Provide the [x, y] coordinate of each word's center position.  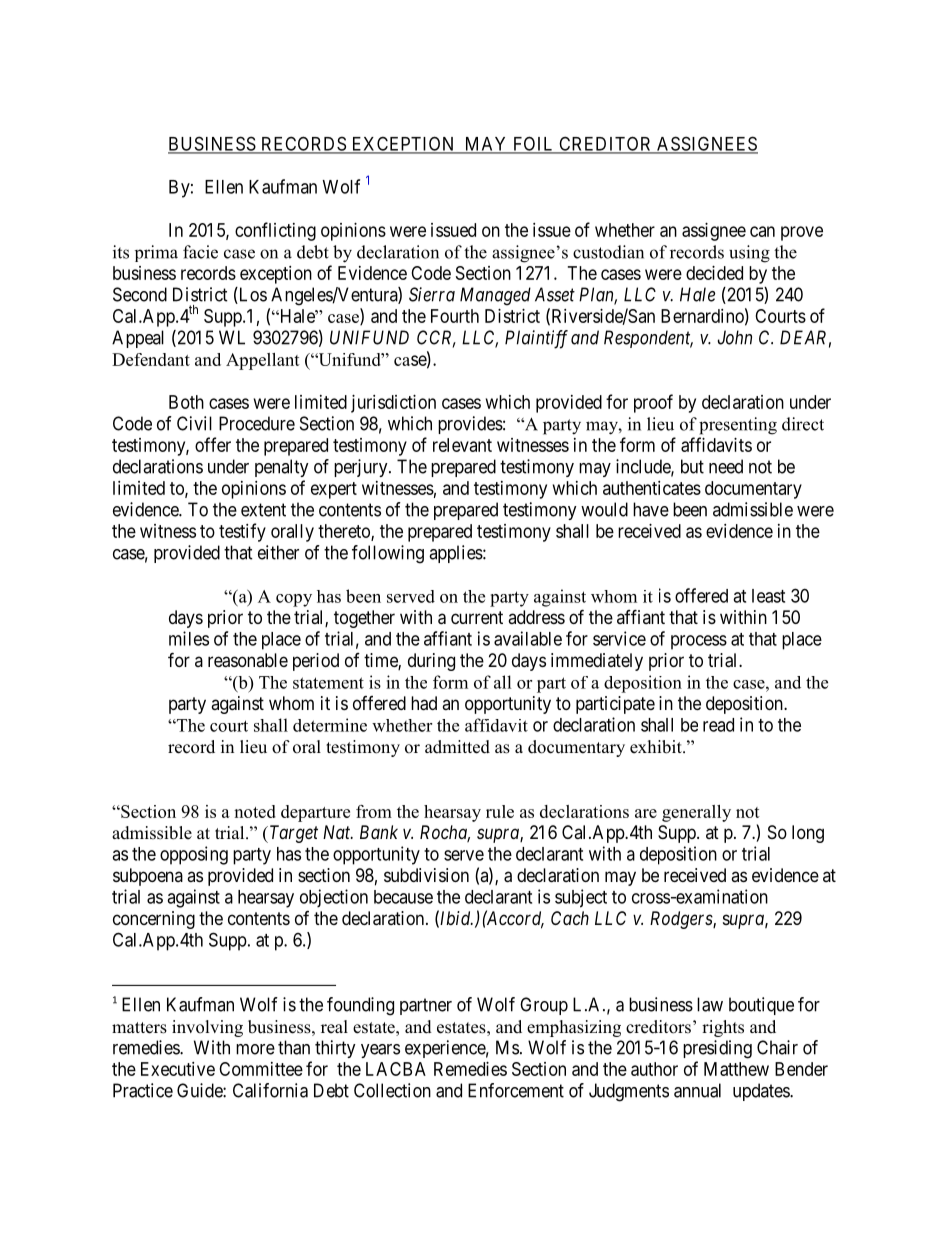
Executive [178, 1069]
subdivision [426, 875]
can [762, 231]
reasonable [248, 660]
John [735, 337]
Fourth [455, 316]
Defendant [151, 359]
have [651, 509]
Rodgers [682, 920]
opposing [194, 855]
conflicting [275, 231]
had [424, 703]
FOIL [534, 144]
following [388, 554]
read [718, 725]
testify [242, 532]
